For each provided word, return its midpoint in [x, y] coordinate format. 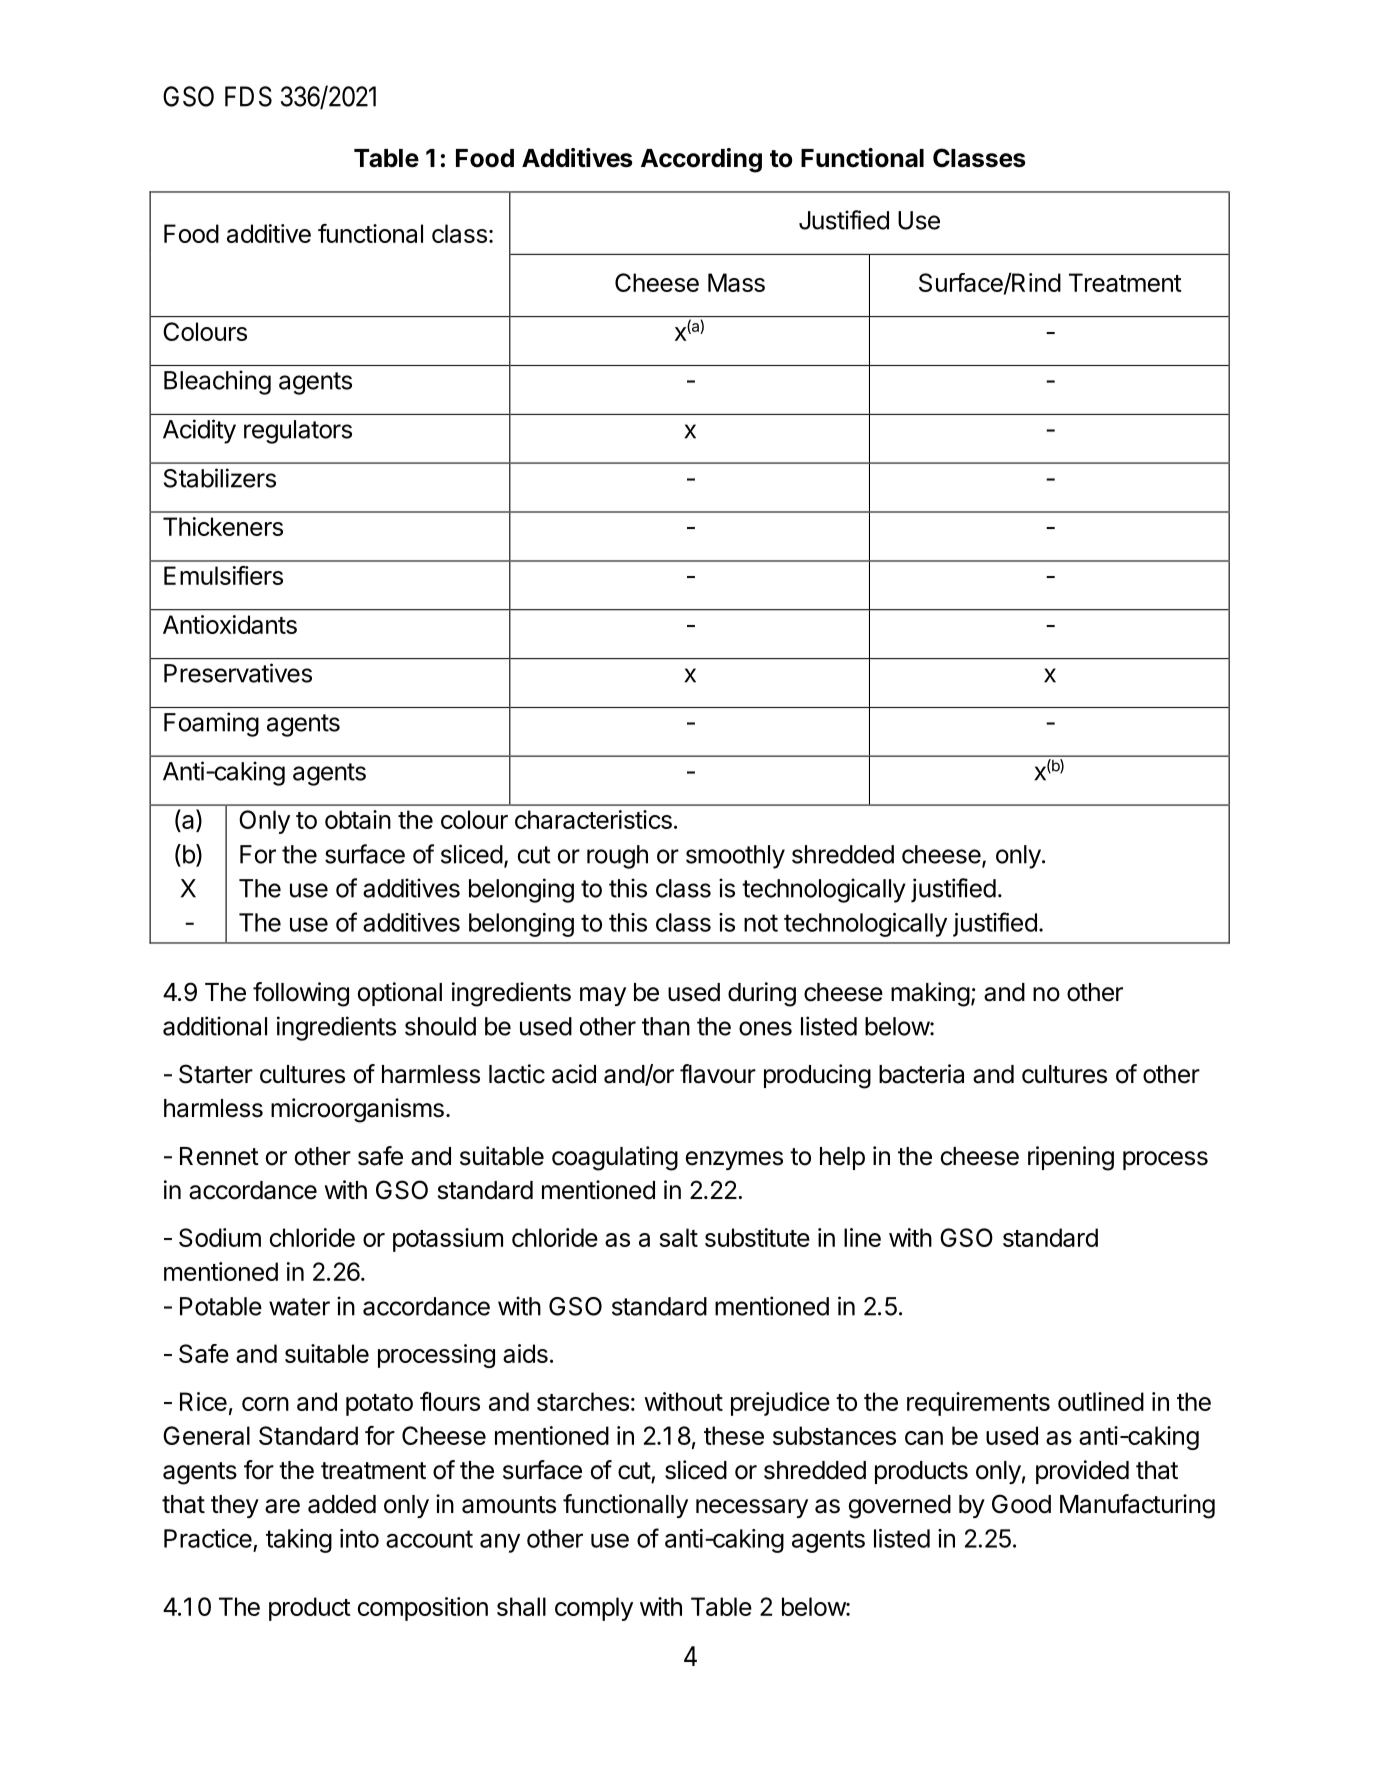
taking [299, 1541]
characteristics [593, 819]
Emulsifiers [223, 575]
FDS [248, 96]
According [701, 160]
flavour [718, 1074]
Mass [736, 282]
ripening [1071, 1158]
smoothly [735, 857]
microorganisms [357, 1110]
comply [594, 1609]
